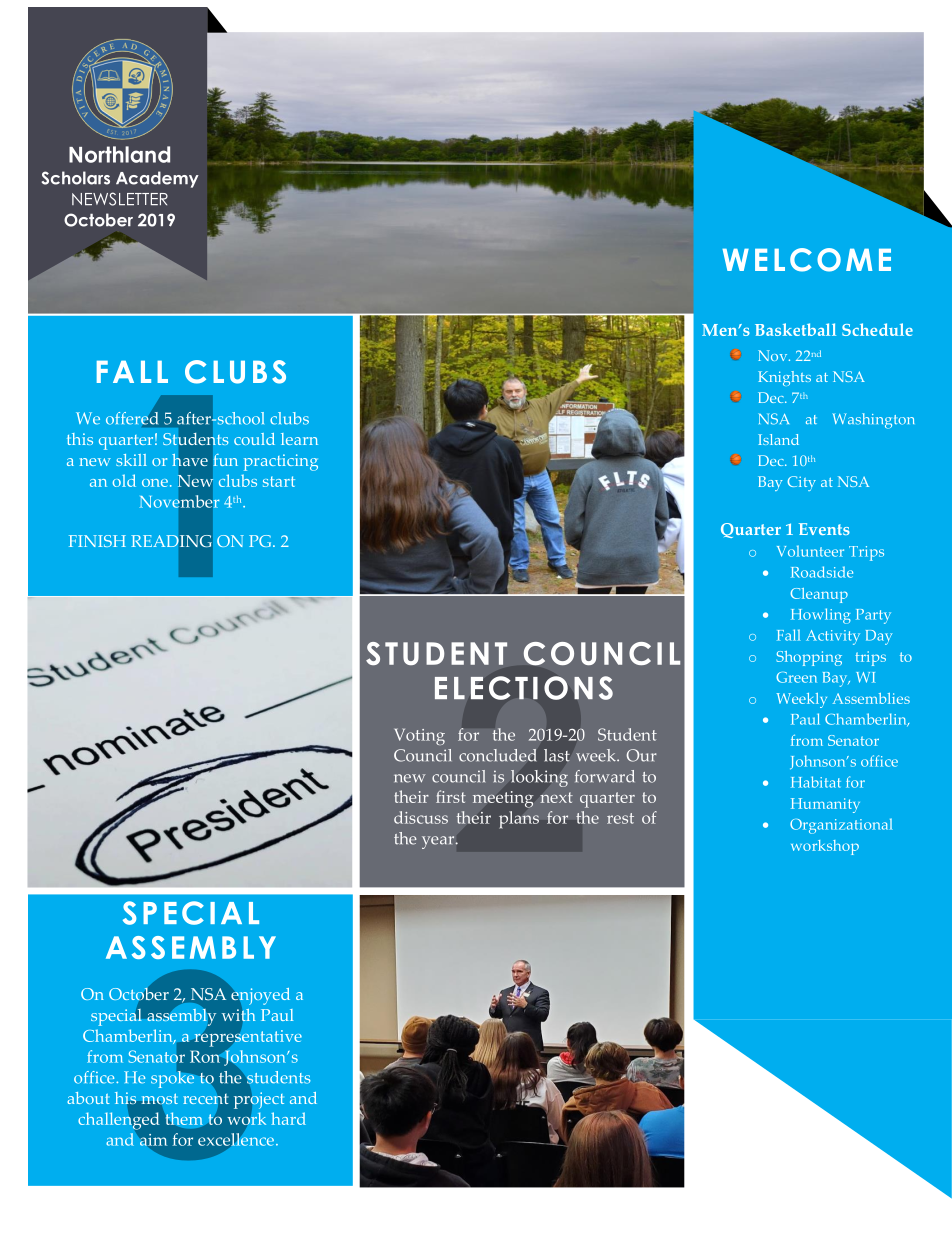 The height and width of the page is (1233, 952). I want to click on them, so click(184, 1118).
